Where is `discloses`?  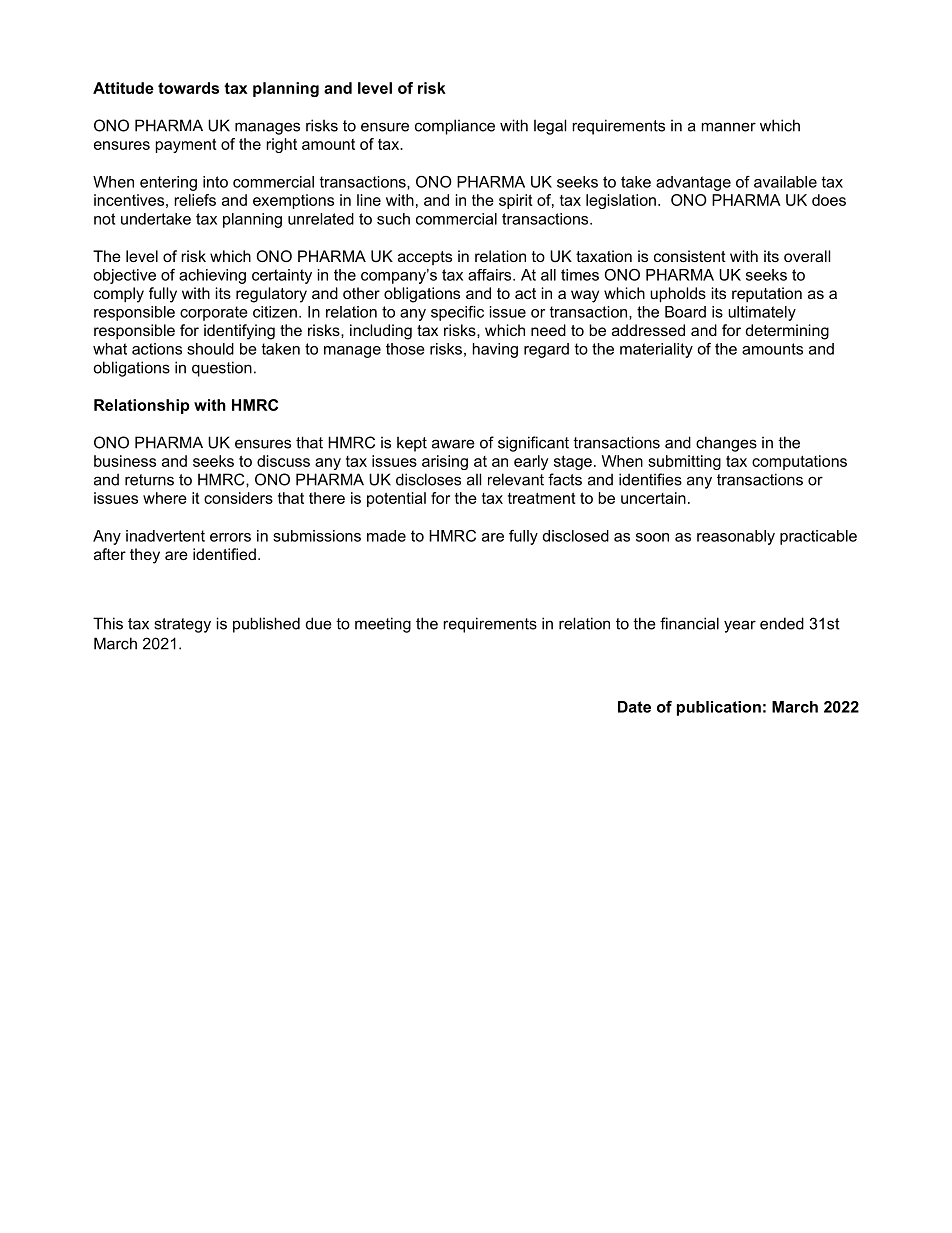
discloses is located at coordinates (428, 479).
